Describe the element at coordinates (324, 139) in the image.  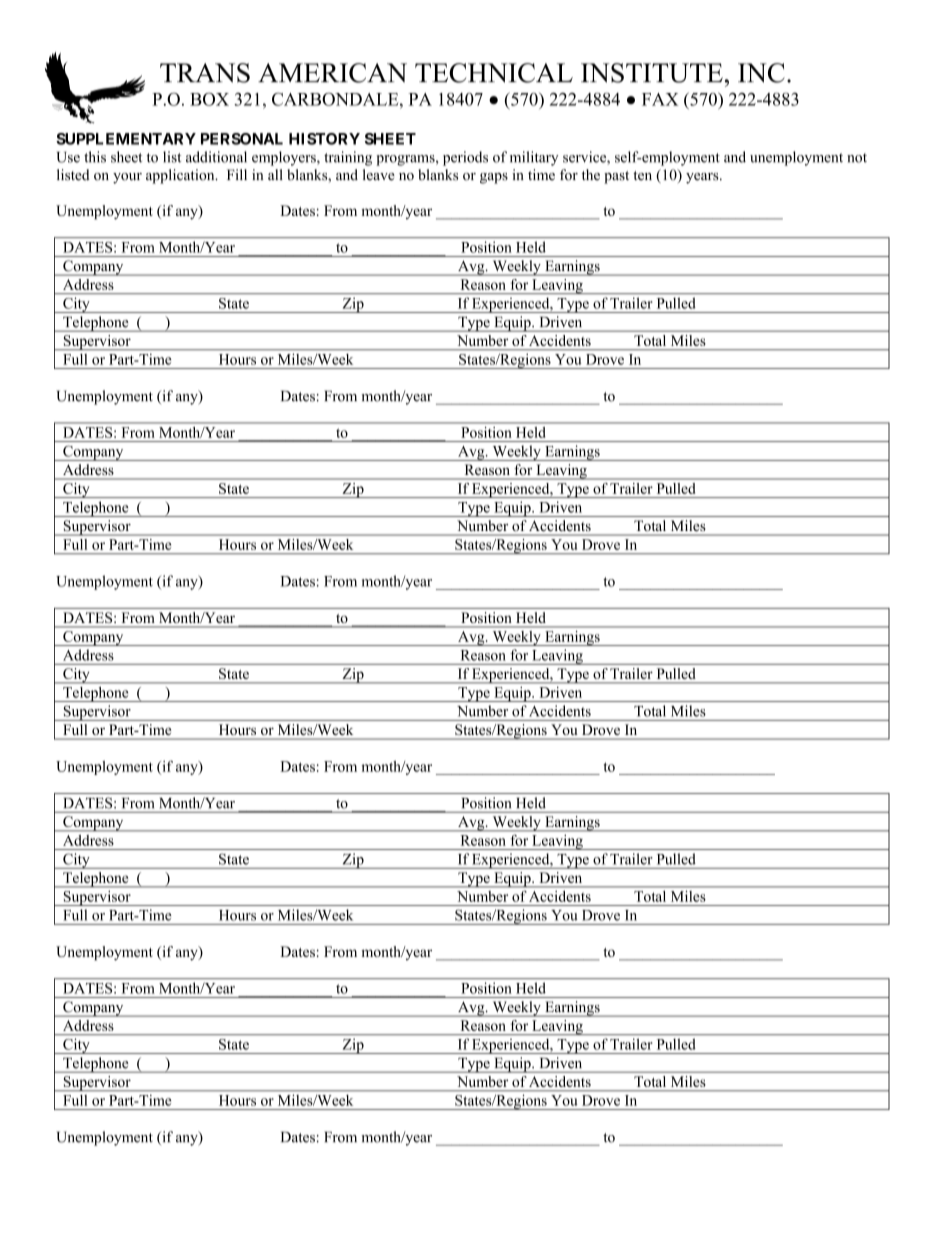
I see `HISTORY` at that location.
